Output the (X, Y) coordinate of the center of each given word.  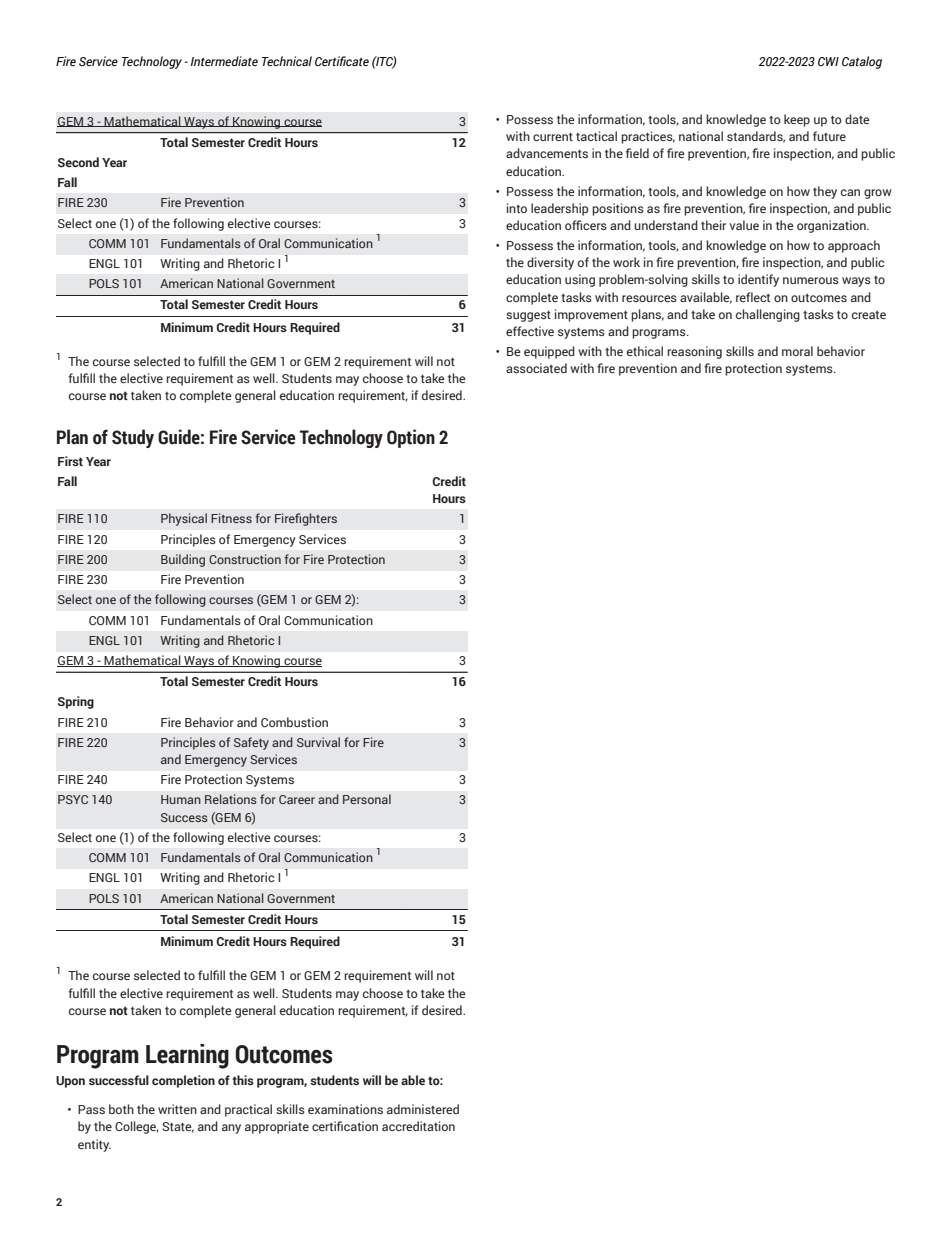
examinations (345, 1109)
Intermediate (224, 61)
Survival (318, 742)
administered (423, 1109)
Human (181, 799)
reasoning (694, 352)
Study (133, 438)
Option (411, 438)
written (177, 1109)
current (553, 137)
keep (797, 120)
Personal (367, 799)
